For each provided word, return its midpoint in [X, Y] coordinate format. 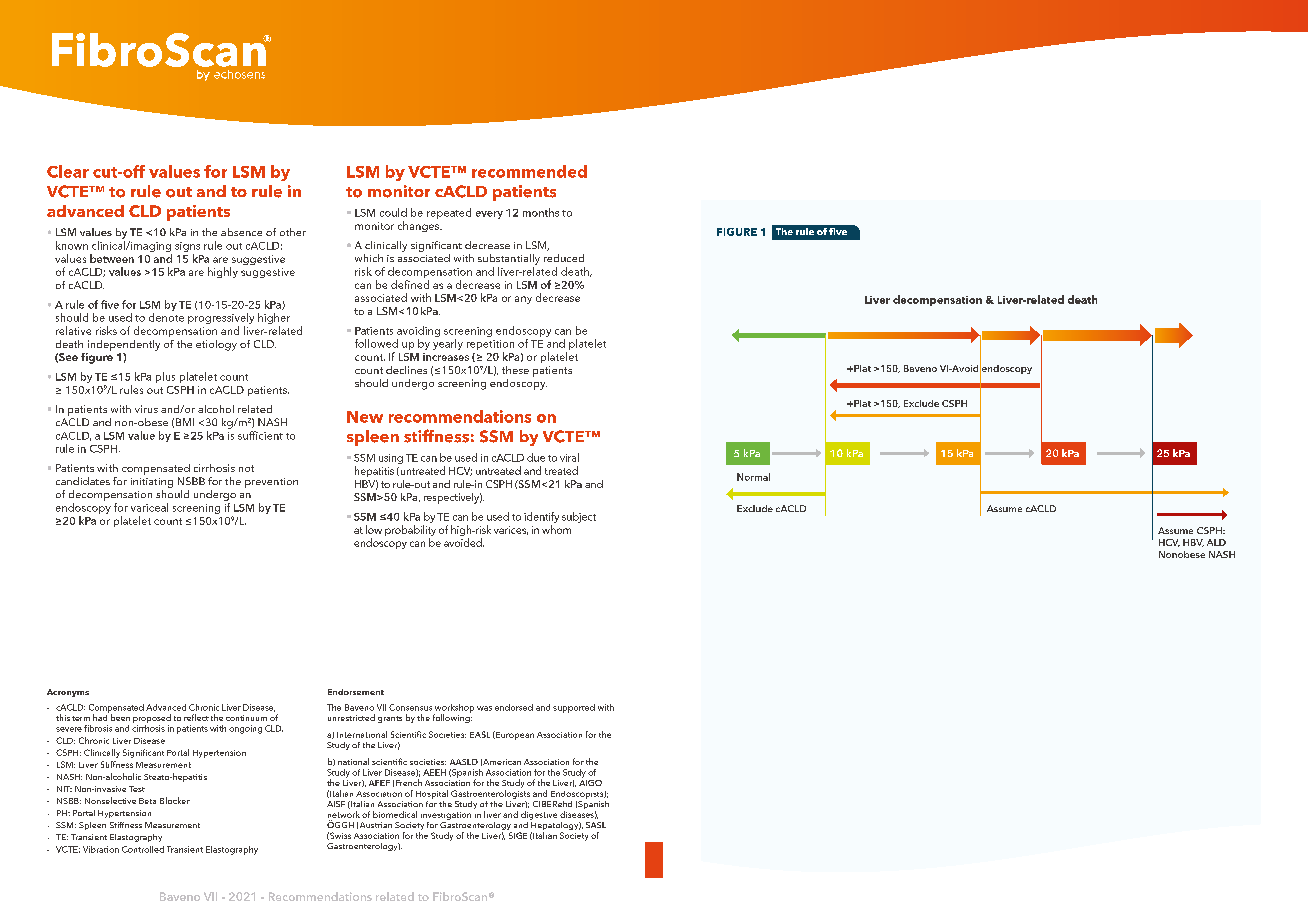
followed [376, 343]
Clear [68, 171]
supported [574, 708]
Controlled [143, 849]
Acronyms [68, 693]
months [541, 212]
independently [124, 345]
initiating [152, 483]
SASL [596, 825]
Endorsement [356, 692]
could [393, 212]
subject [579, 517]
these [515, 370]
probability [410, 532]
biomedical [395, 814]
